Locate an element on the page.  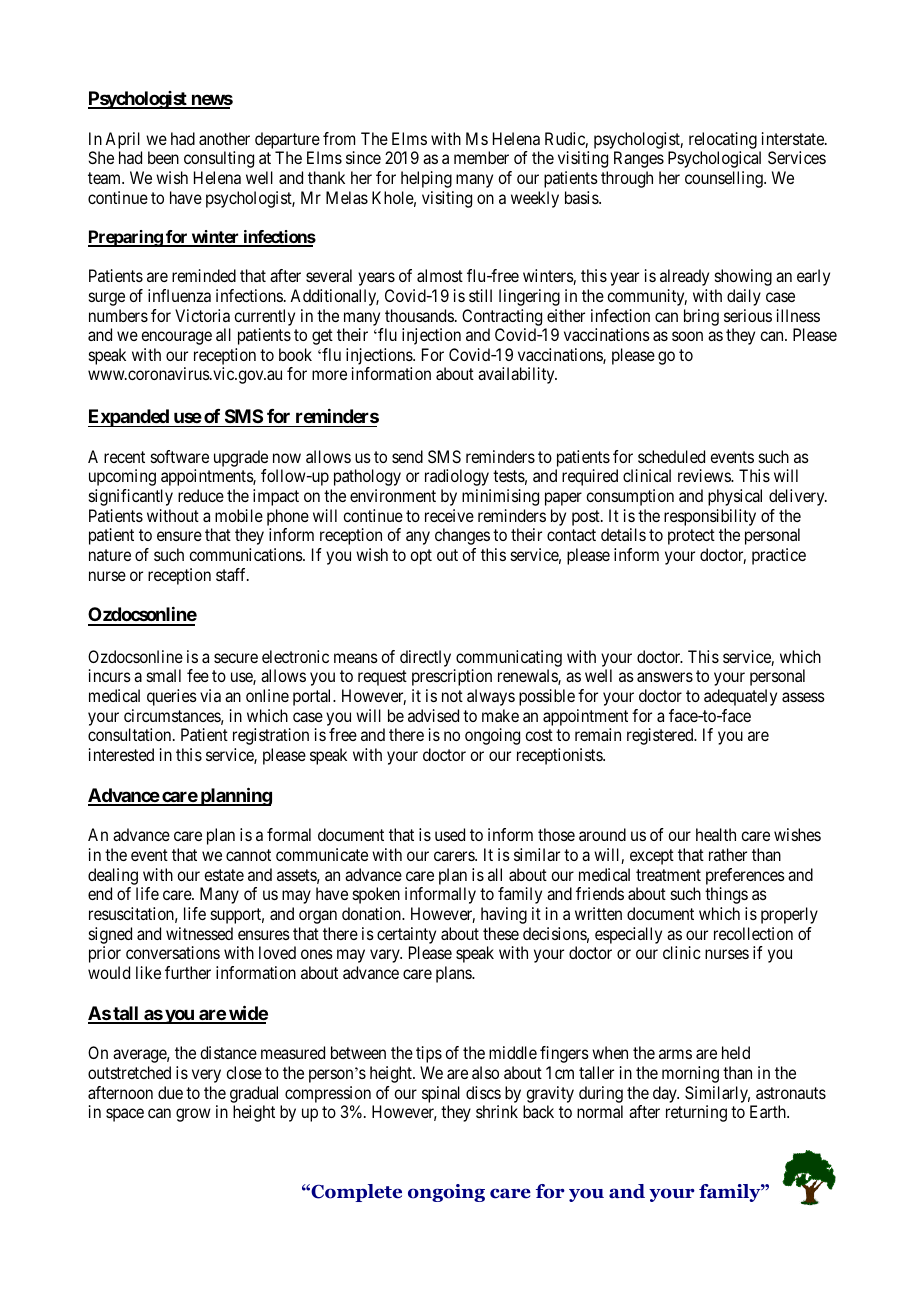
physical is located at coordinates (735, 497).
